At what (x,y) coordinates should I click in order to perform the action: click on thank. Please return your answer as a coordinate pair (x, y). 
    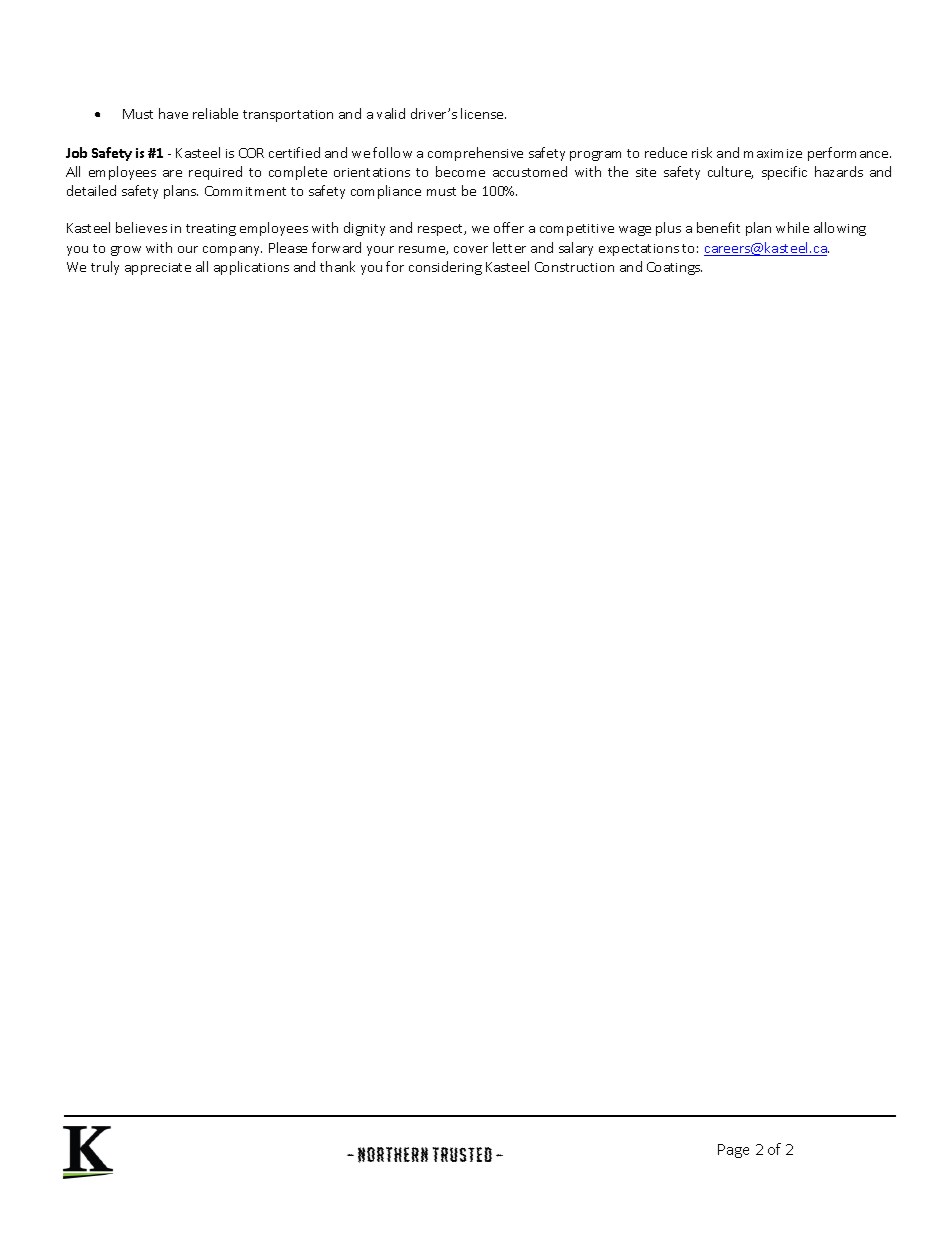
    Looking at the image, I should click on (337, 266).
